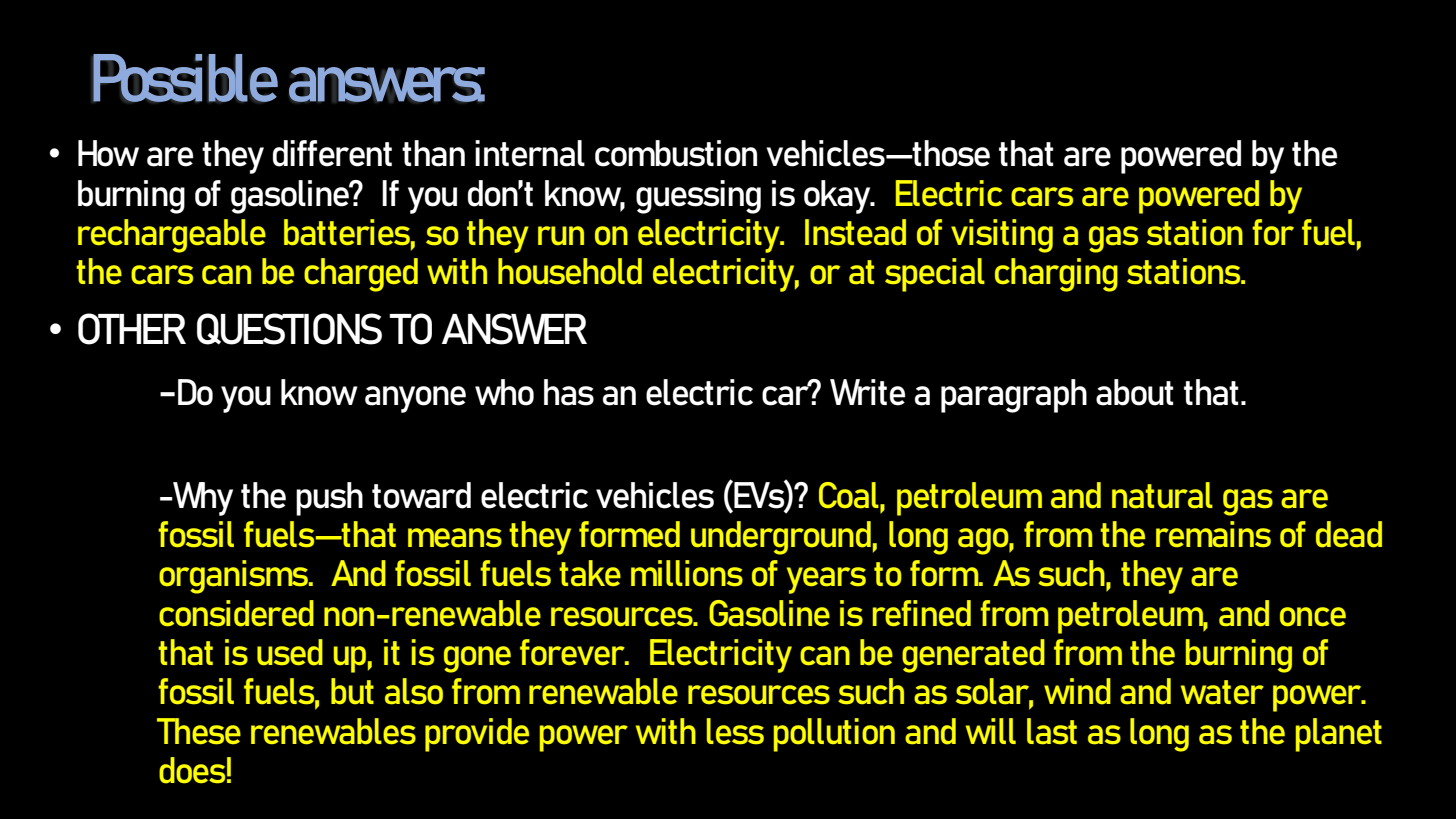  What do you see at coordinates (698, 197) in the page?
I see `guessing` at bounding box center [698, 197].
